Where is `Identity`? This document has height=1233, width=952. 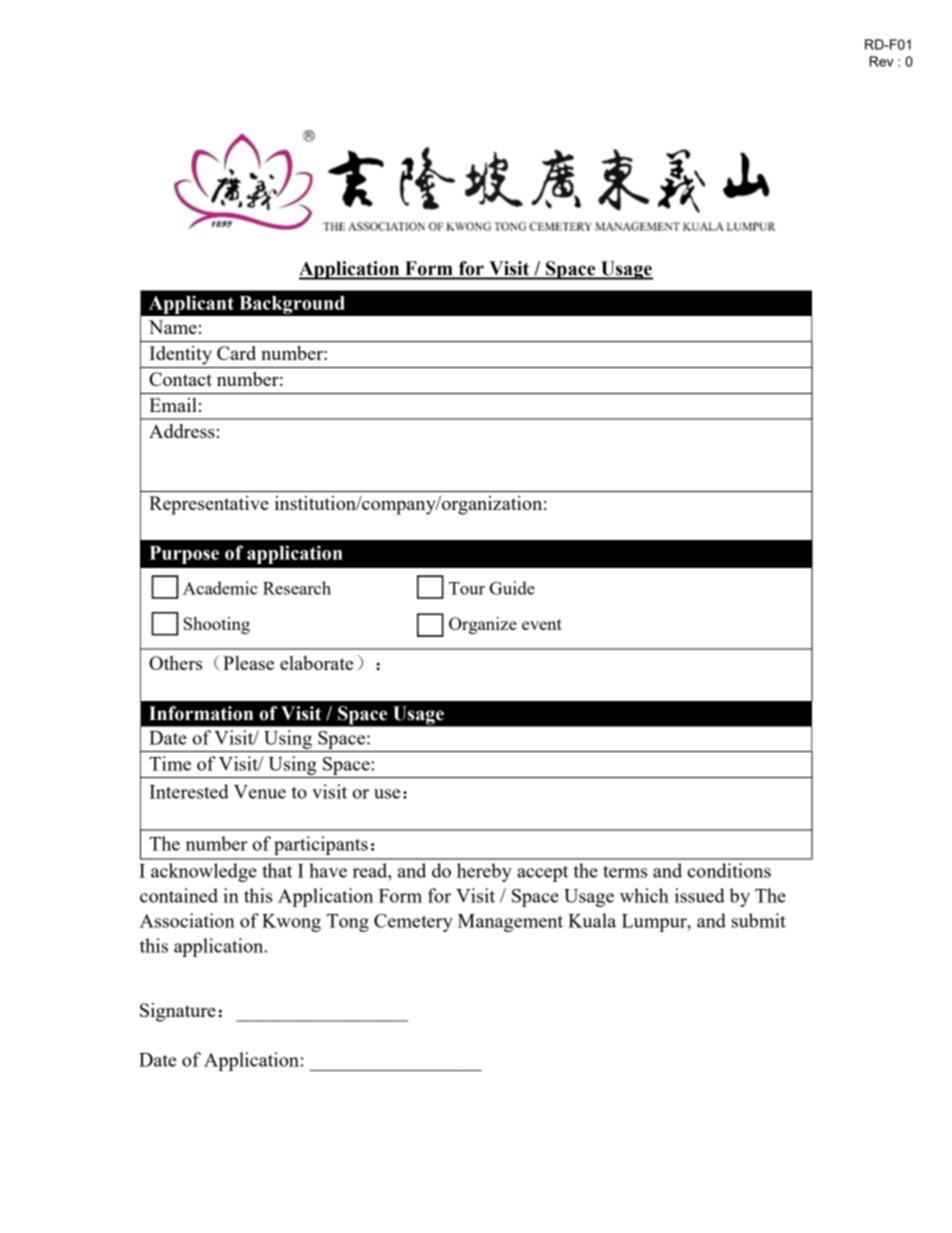 Identity is located at coordinates (180, 355).
